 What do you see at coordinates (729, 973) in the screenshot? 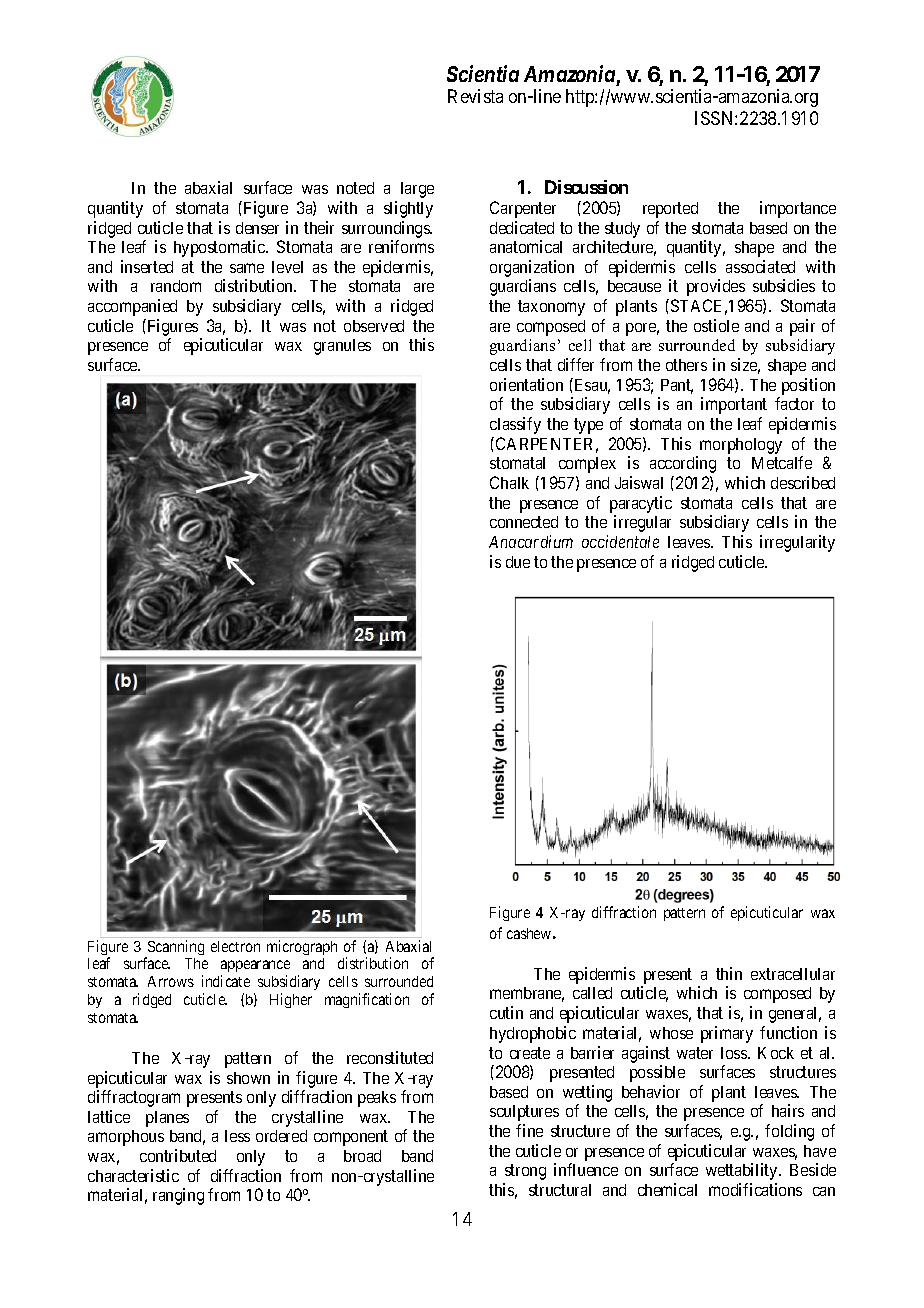
I see `thin` at bounding box center [729, 973].
